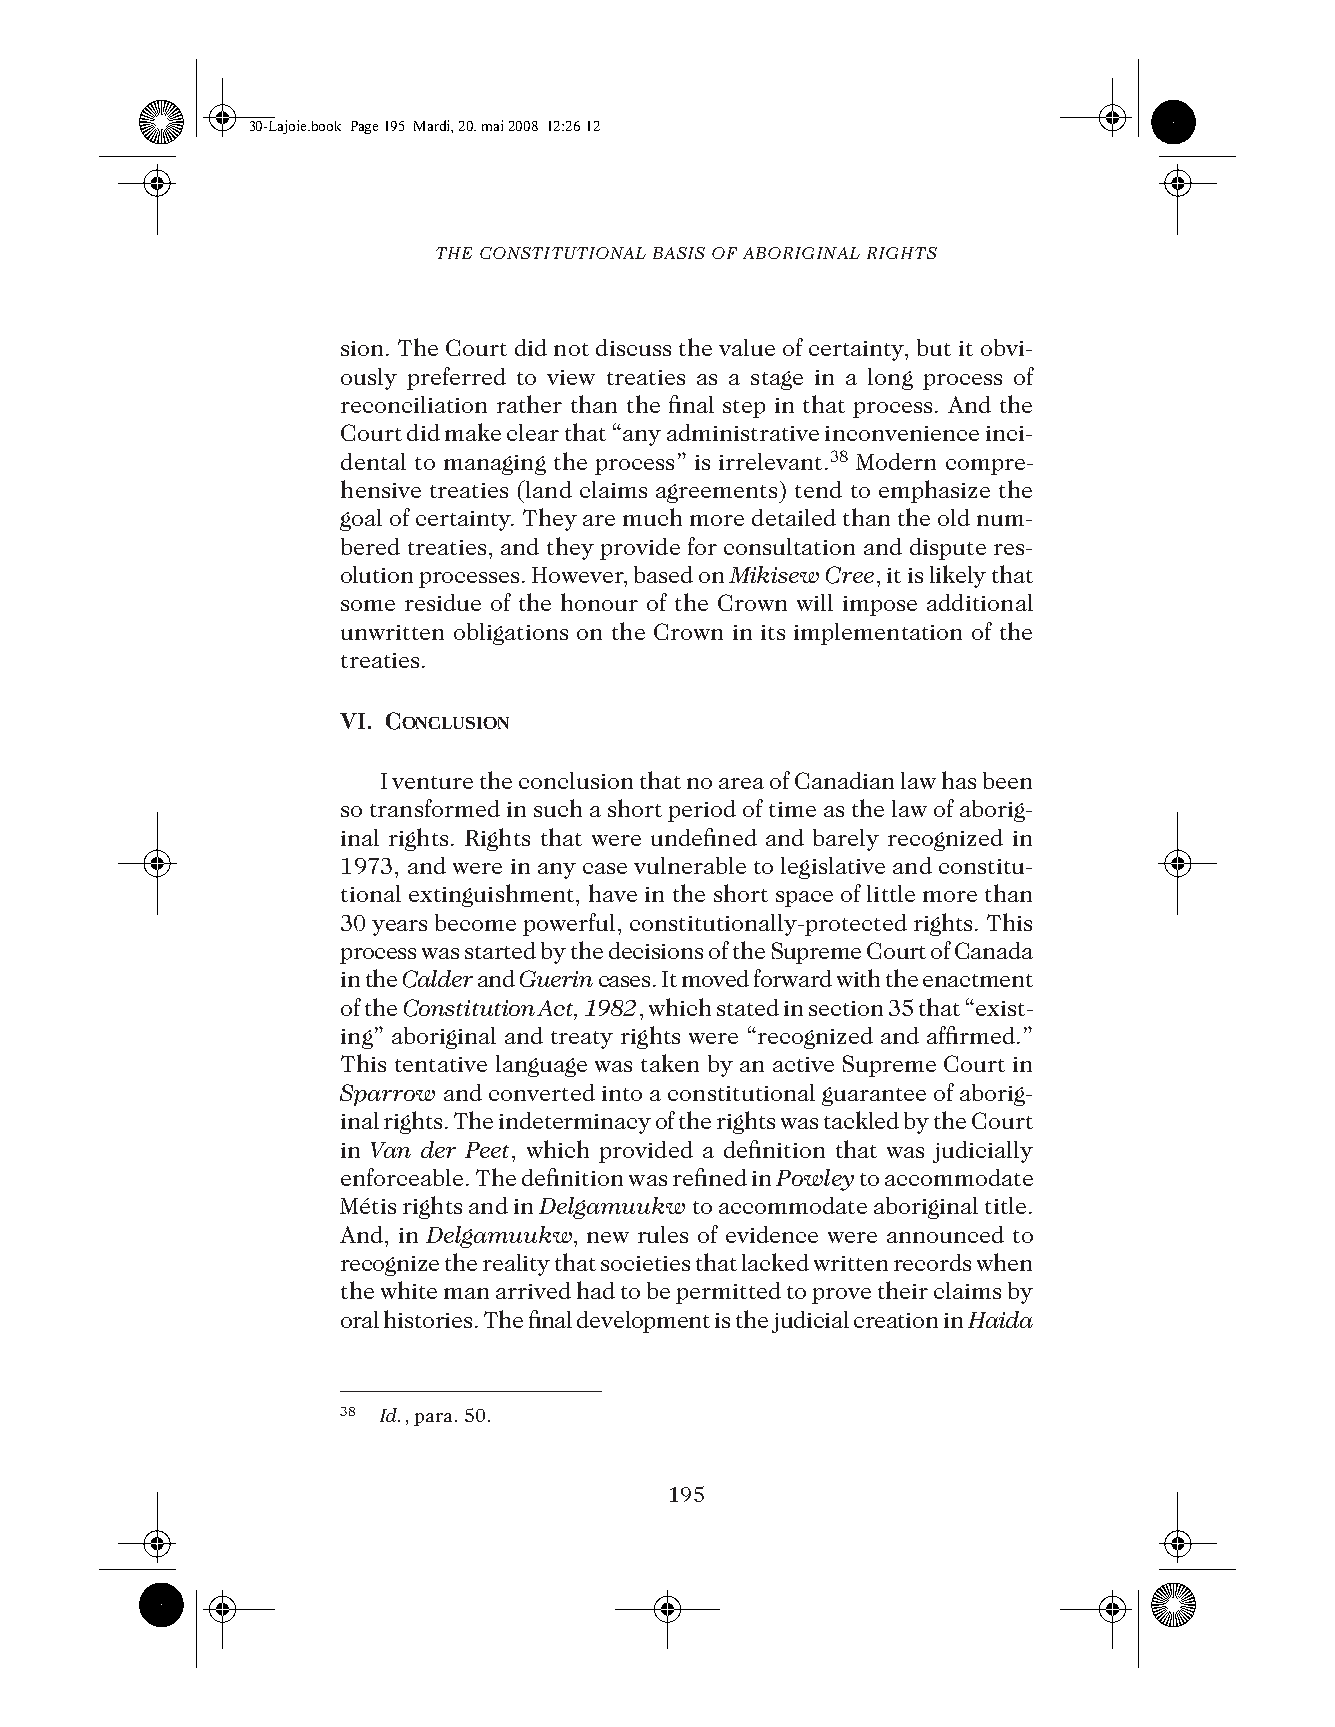  What do you see at coordinates (433, 1419) in the image?
I see `para` at bounding box center [433, 1419].
